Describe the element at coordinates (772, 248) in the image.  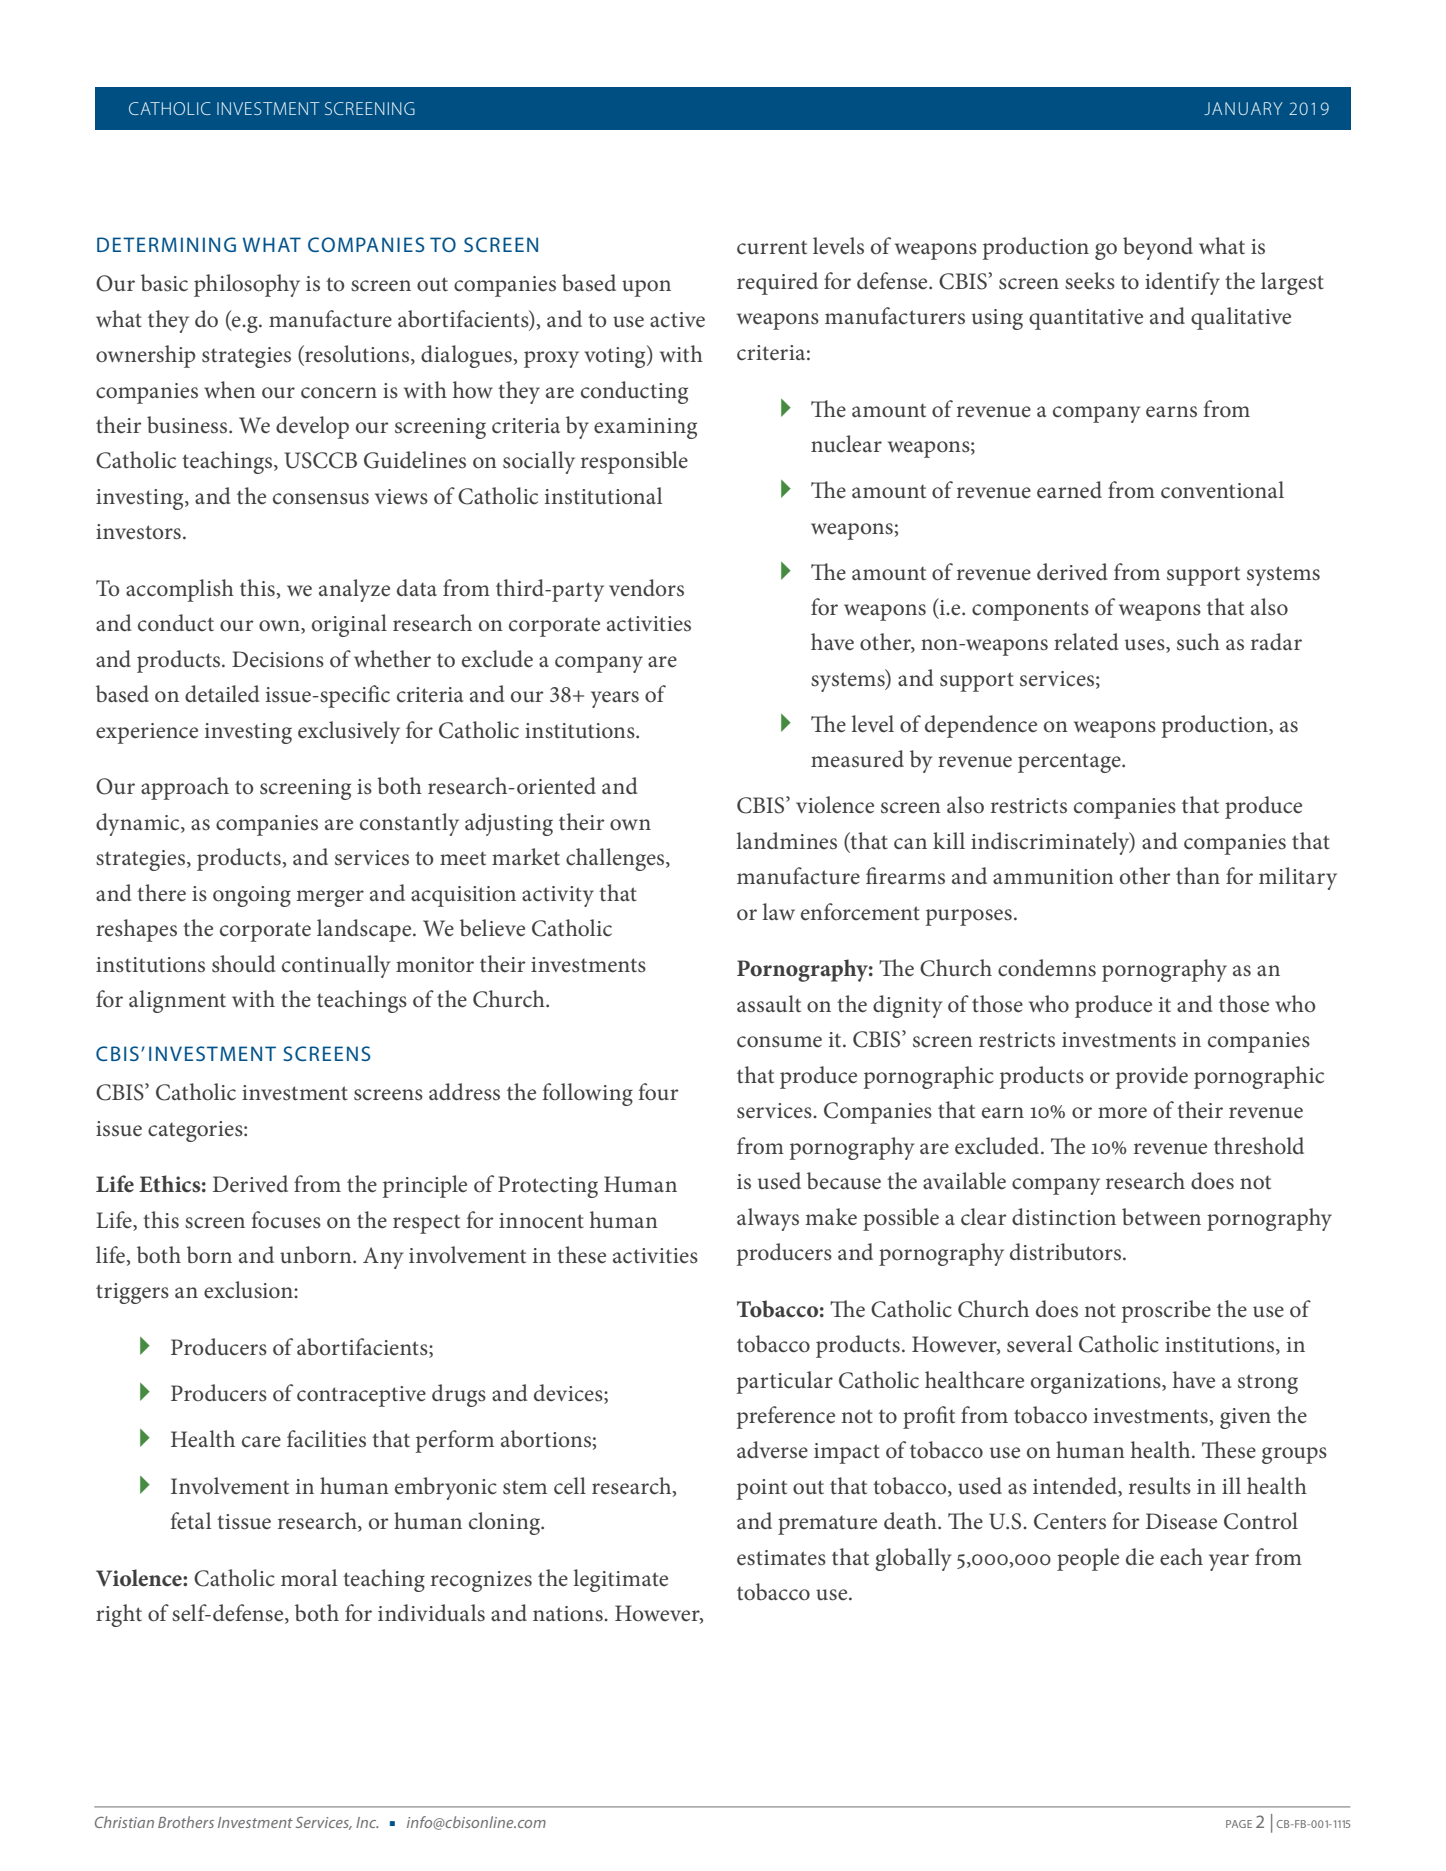
I see `current` at that location.
